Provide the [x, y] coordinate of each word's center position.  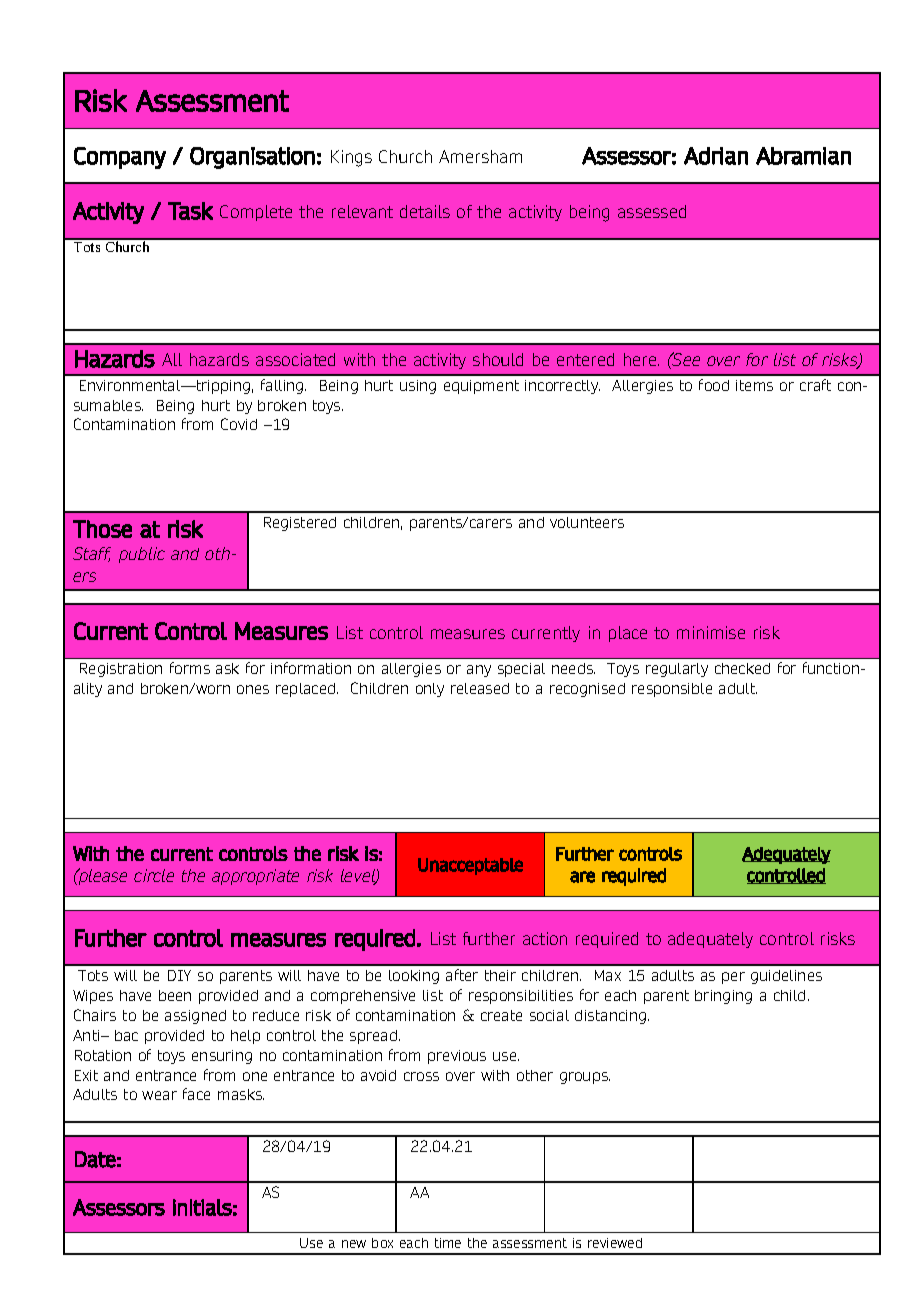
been [175, 995]
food [714, 385]
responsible [672, 690]
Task [190, 211]
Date [95, 1159]
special [521, 670]
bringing [723, 997]
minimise [711, 632]
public [142, 555]
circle [154, 875]
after [462, 975]
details [425, 211]
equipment [481, 387]
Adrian [716, 156]
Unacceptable [470, 866]
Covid [239, 424]
